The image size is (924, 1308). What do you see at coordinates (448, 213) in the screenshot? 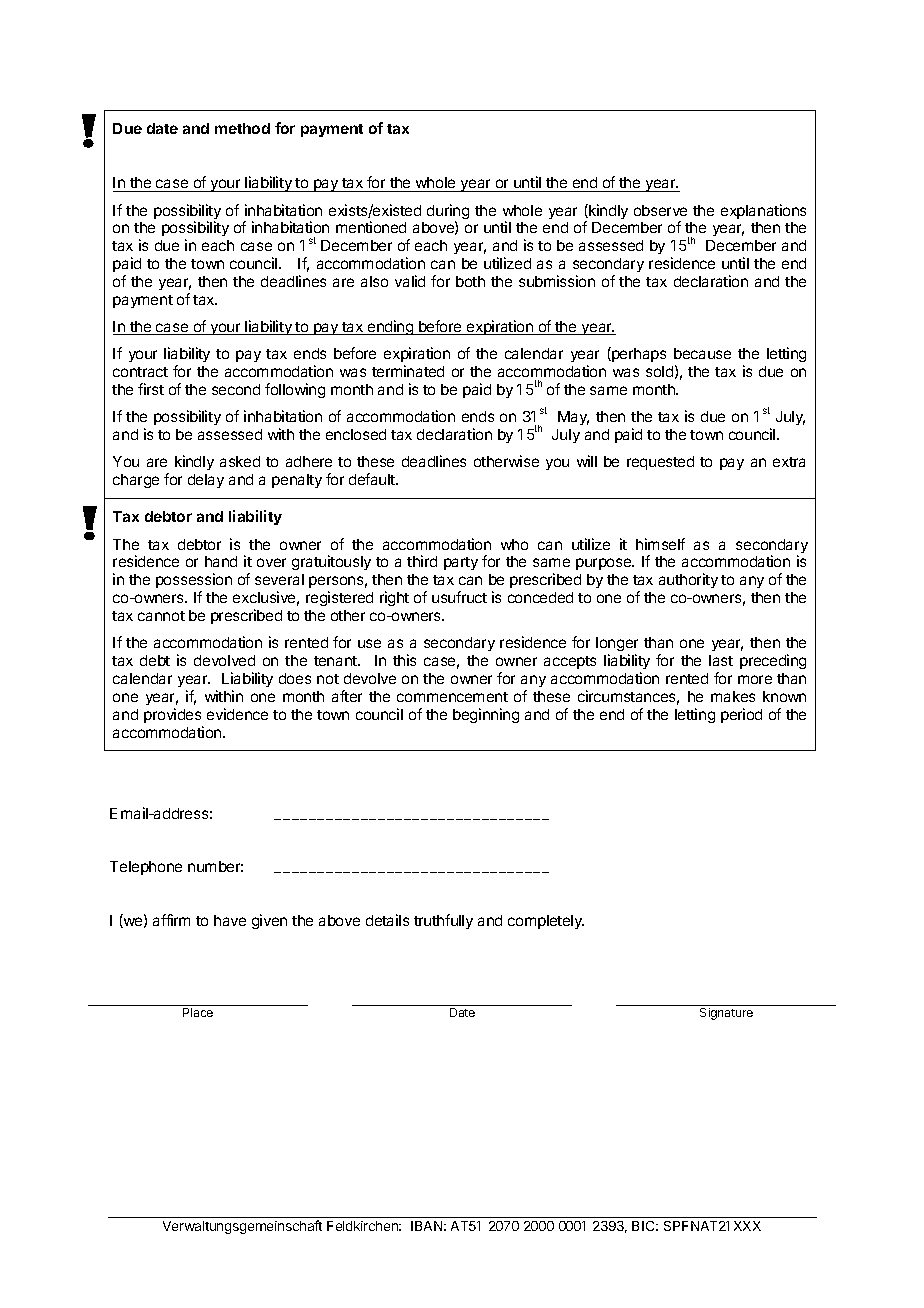
I see `during` at bounding box center [448, 213].
